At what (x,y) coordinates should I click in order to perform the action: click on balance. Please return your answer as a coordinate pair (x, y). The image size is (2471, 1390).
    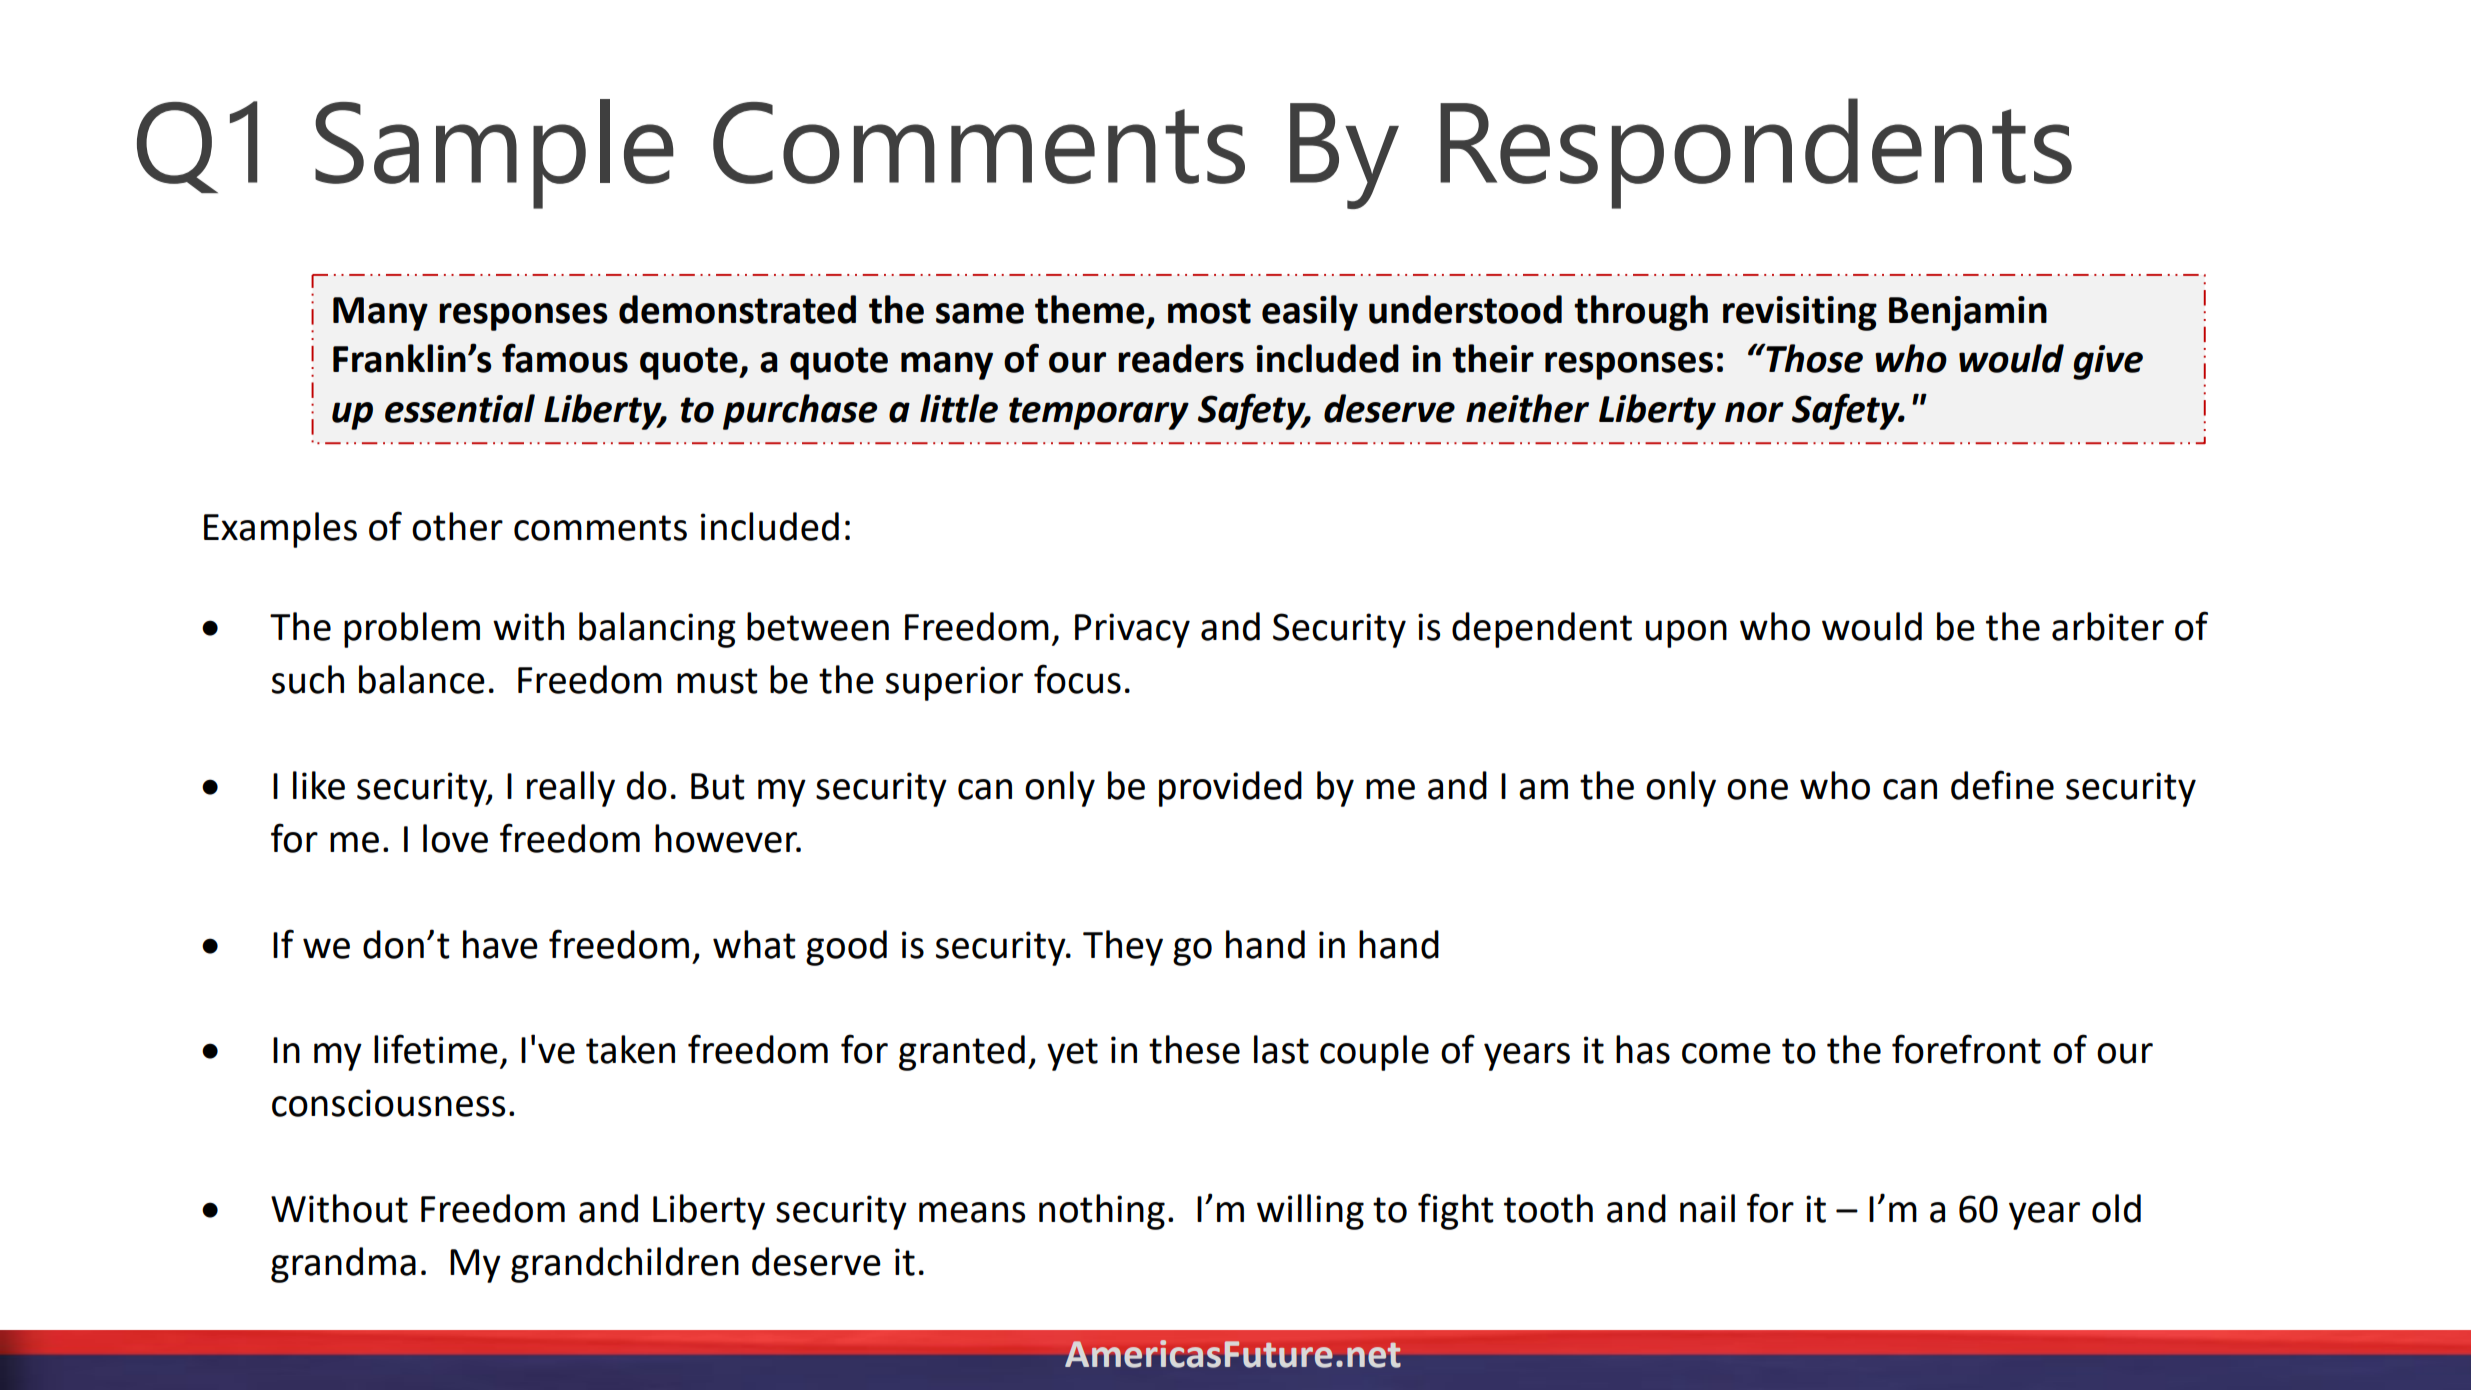
    Looking at the image, I should click on (422, 679).
